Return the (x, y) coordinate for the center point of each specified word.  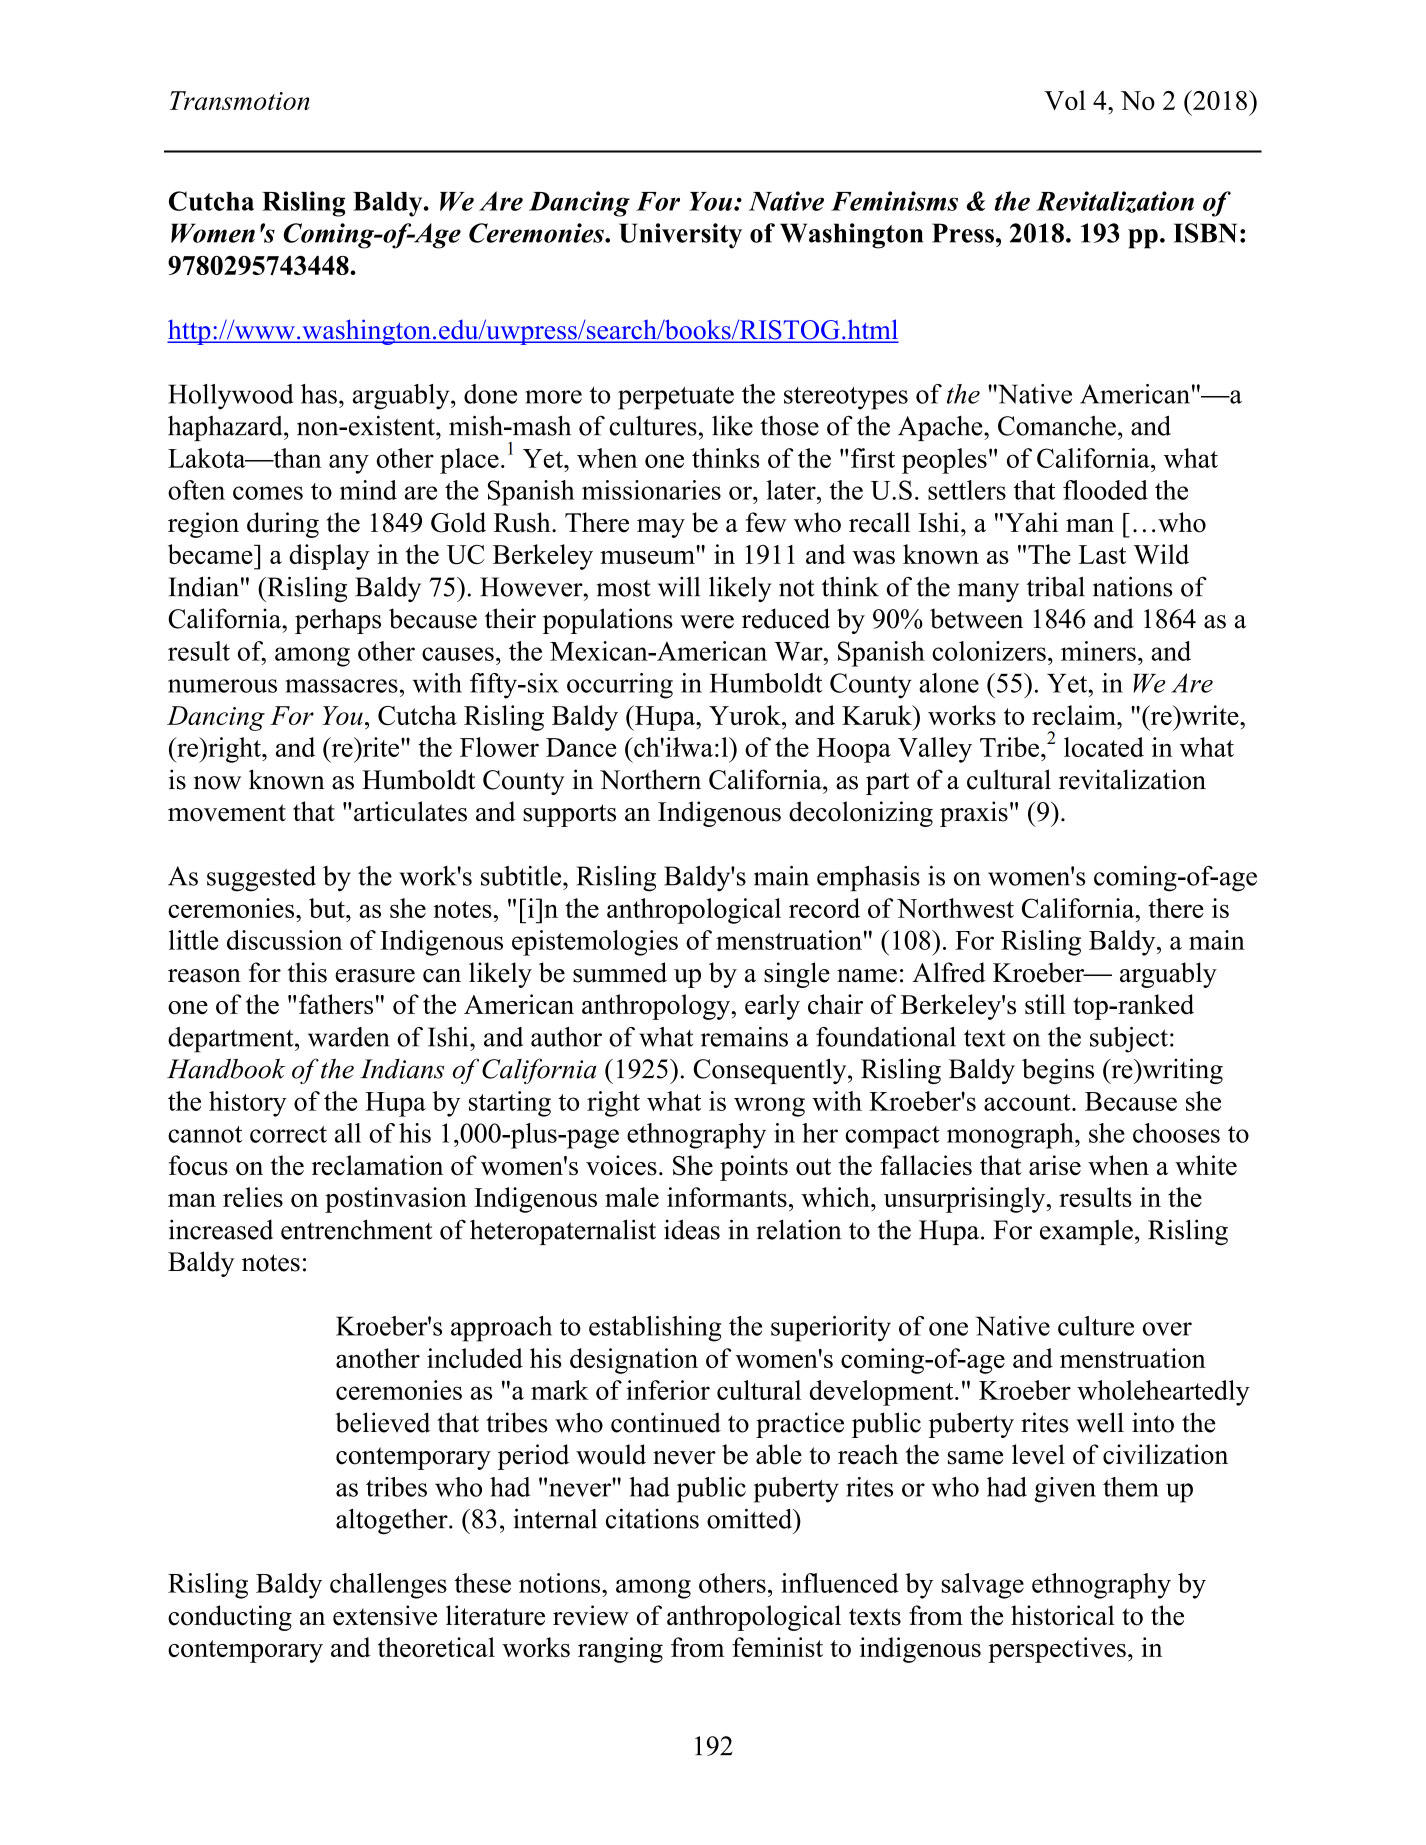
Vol (1065, 100)
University (680, 236)
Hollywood (230, 397)
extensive (385, 1615)
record (824, 908)
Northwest (955, 908)
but (328, 908)
